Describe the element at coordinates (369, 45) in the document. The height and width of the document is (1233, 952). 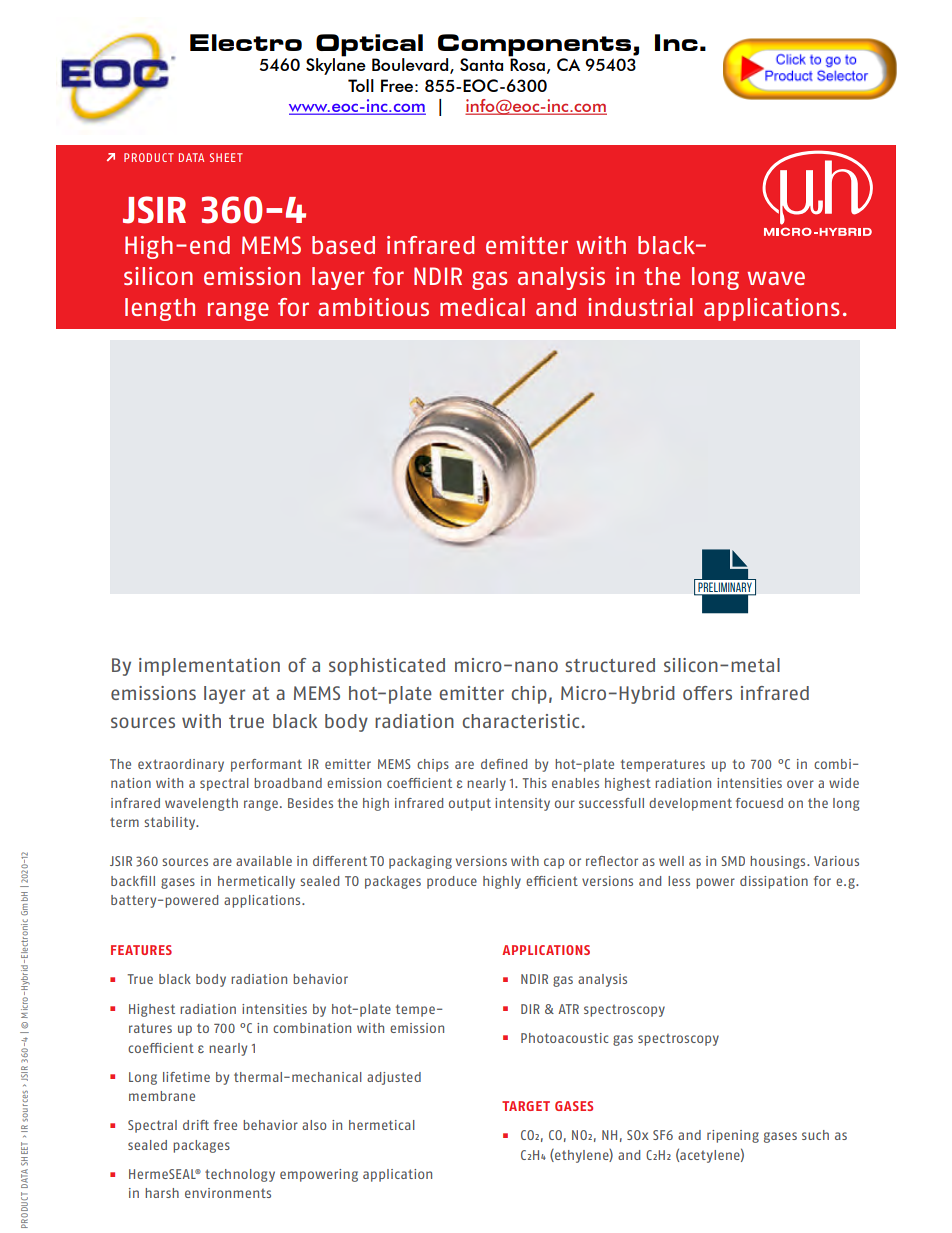
I see `Optical` at that location.
